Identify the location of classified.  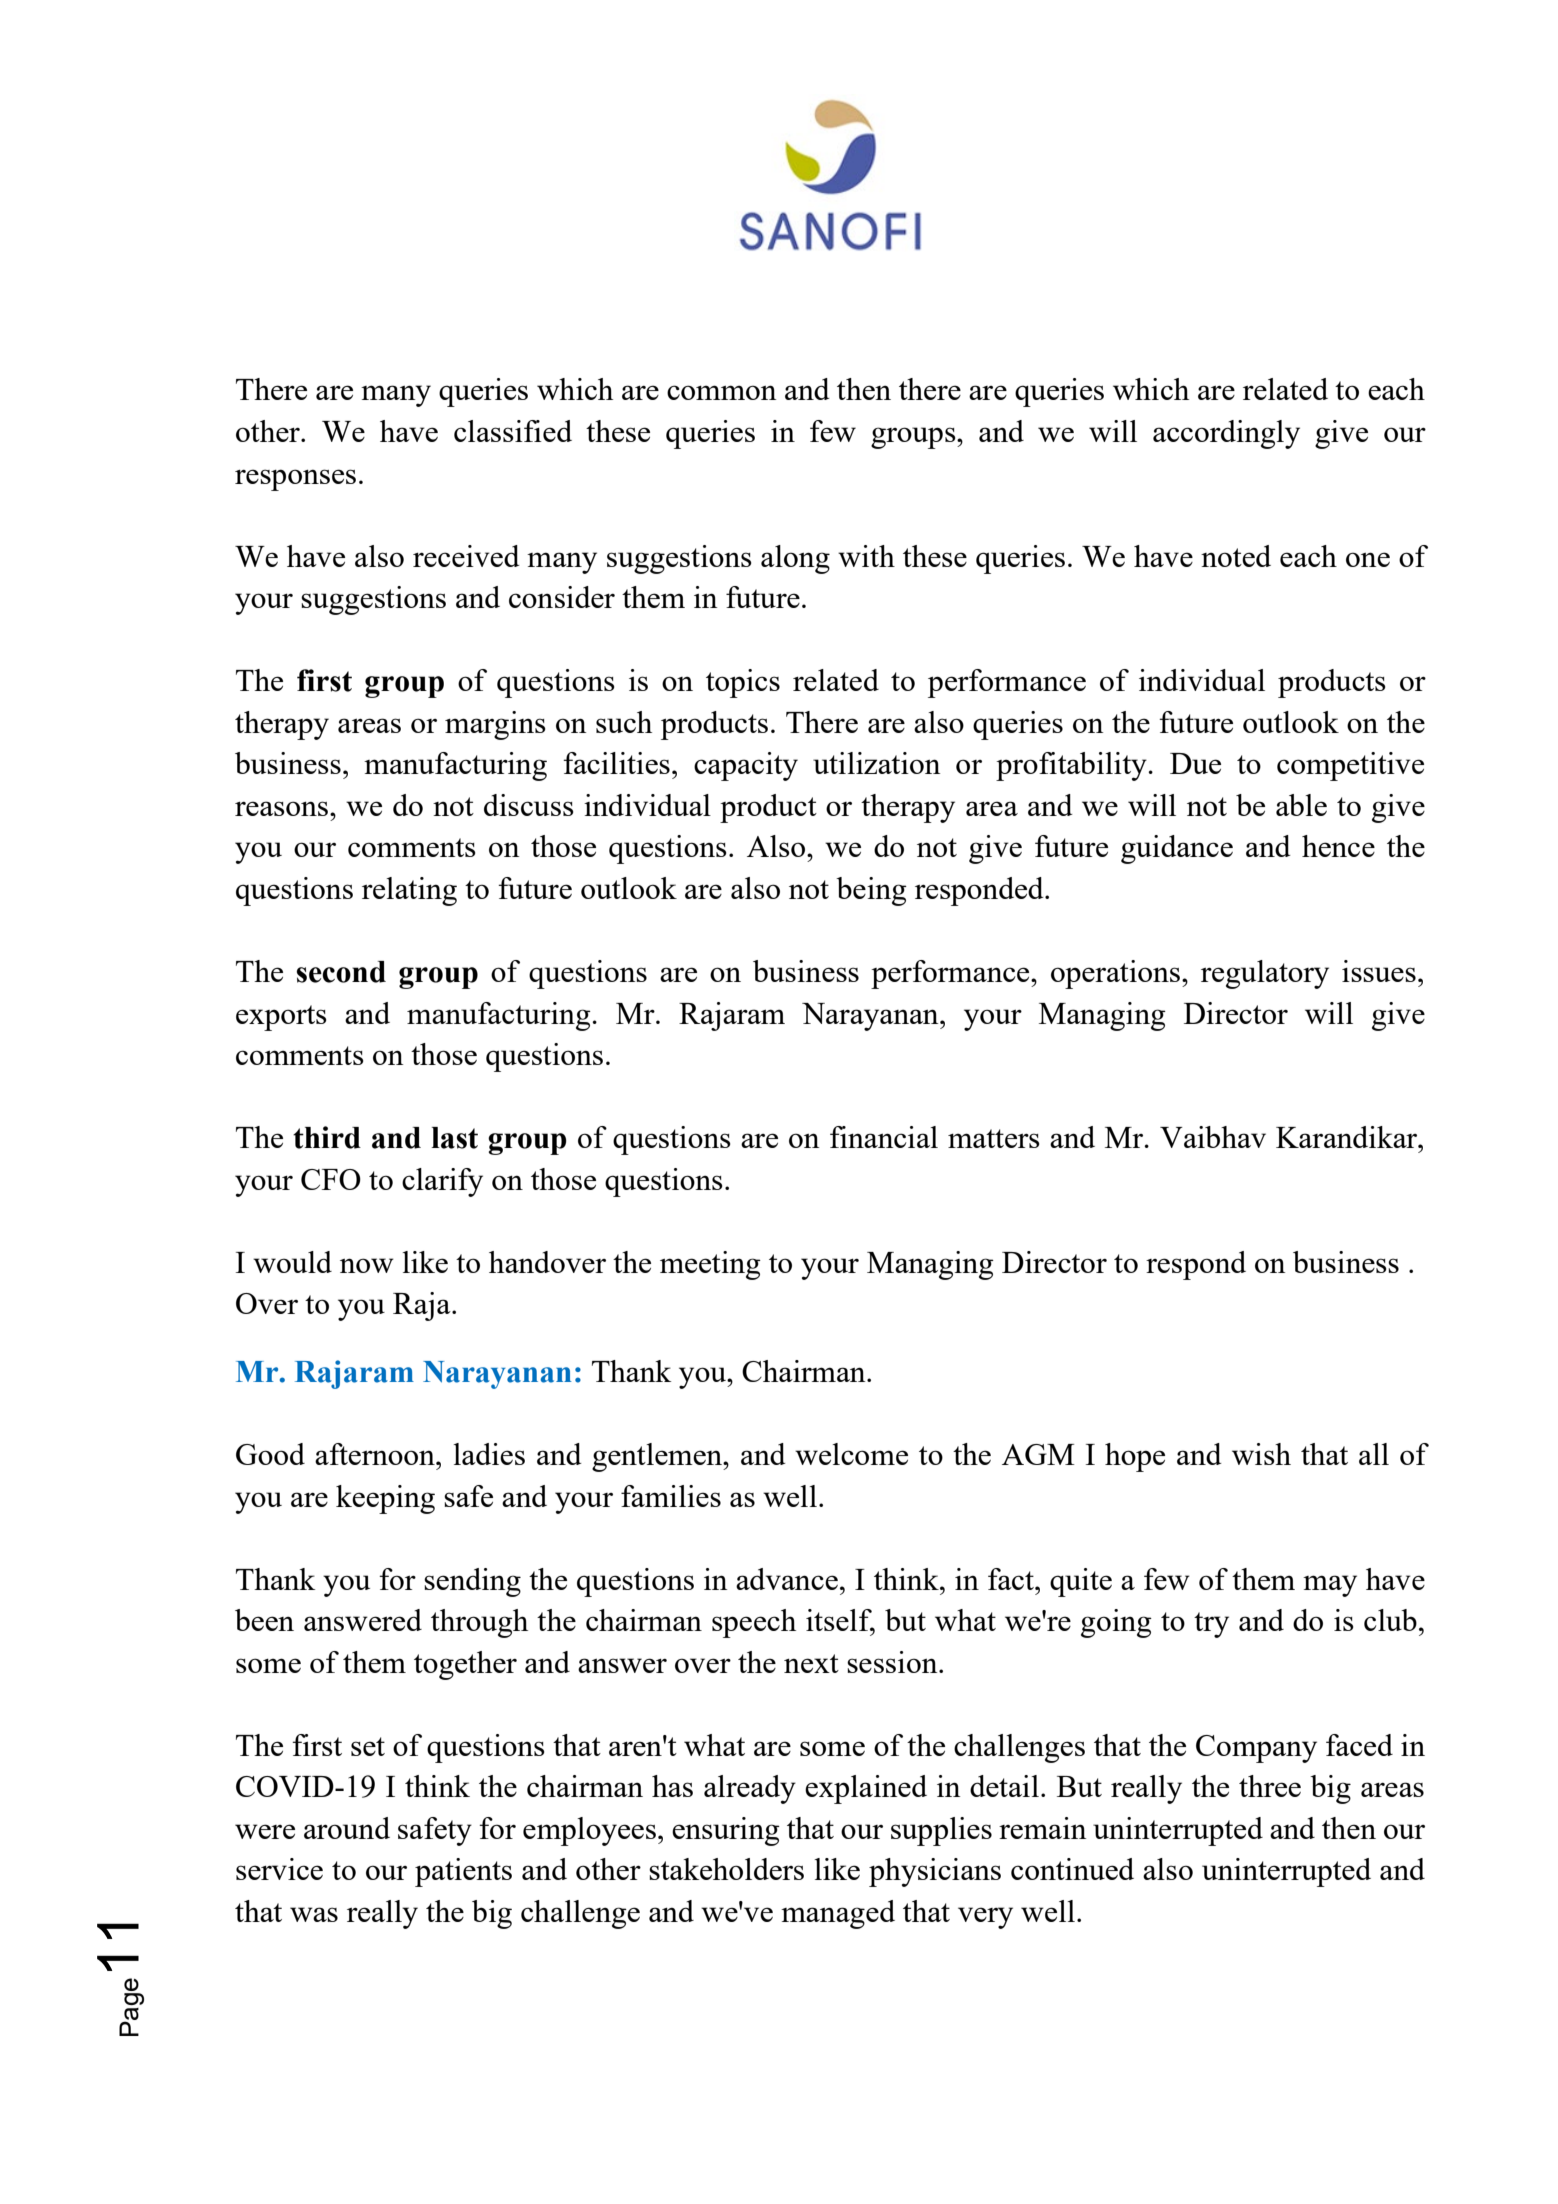
(513, 431).
